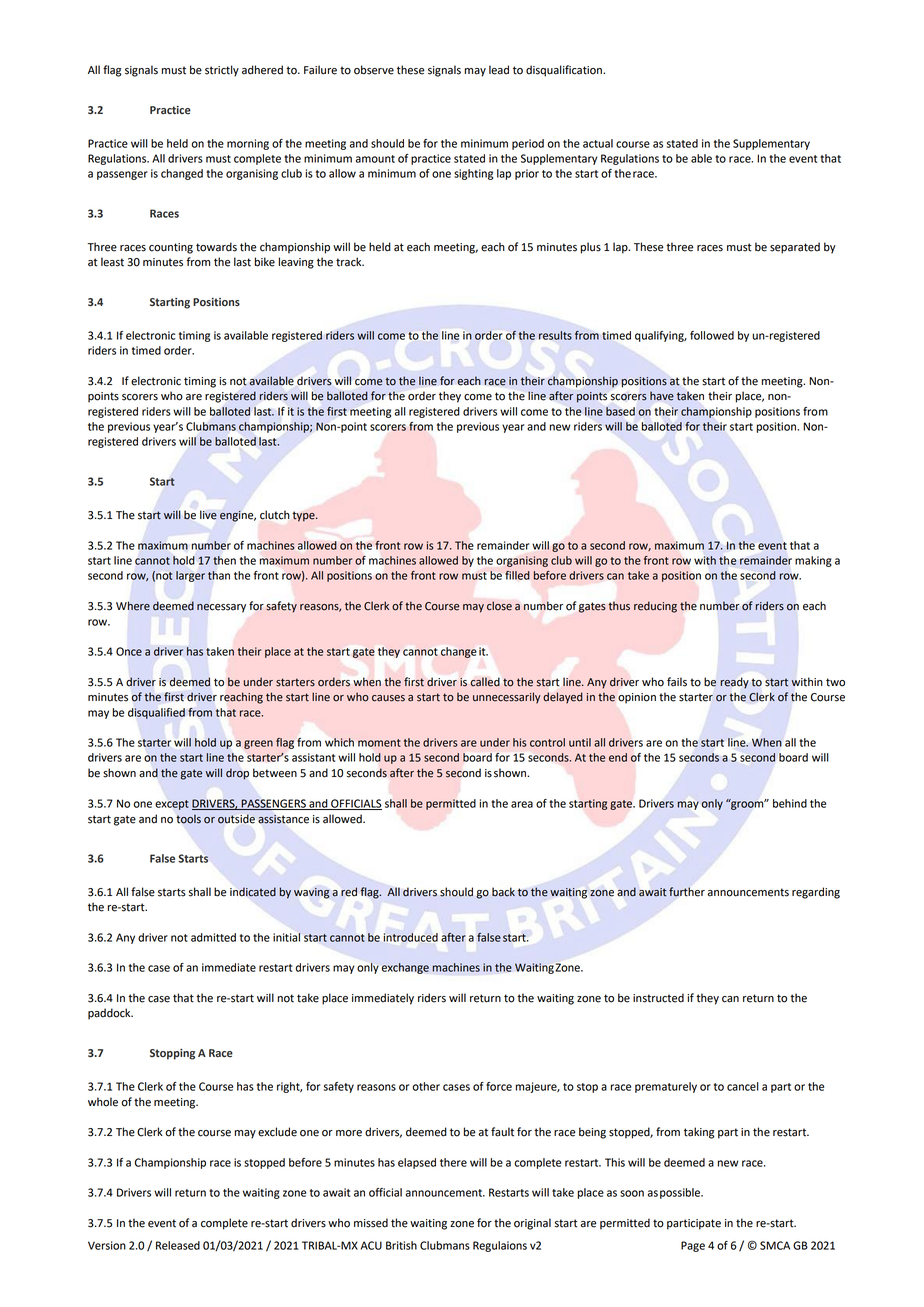 The height and width of the image is (1307, 924). I want to click on Released, so click(178, 1245).
